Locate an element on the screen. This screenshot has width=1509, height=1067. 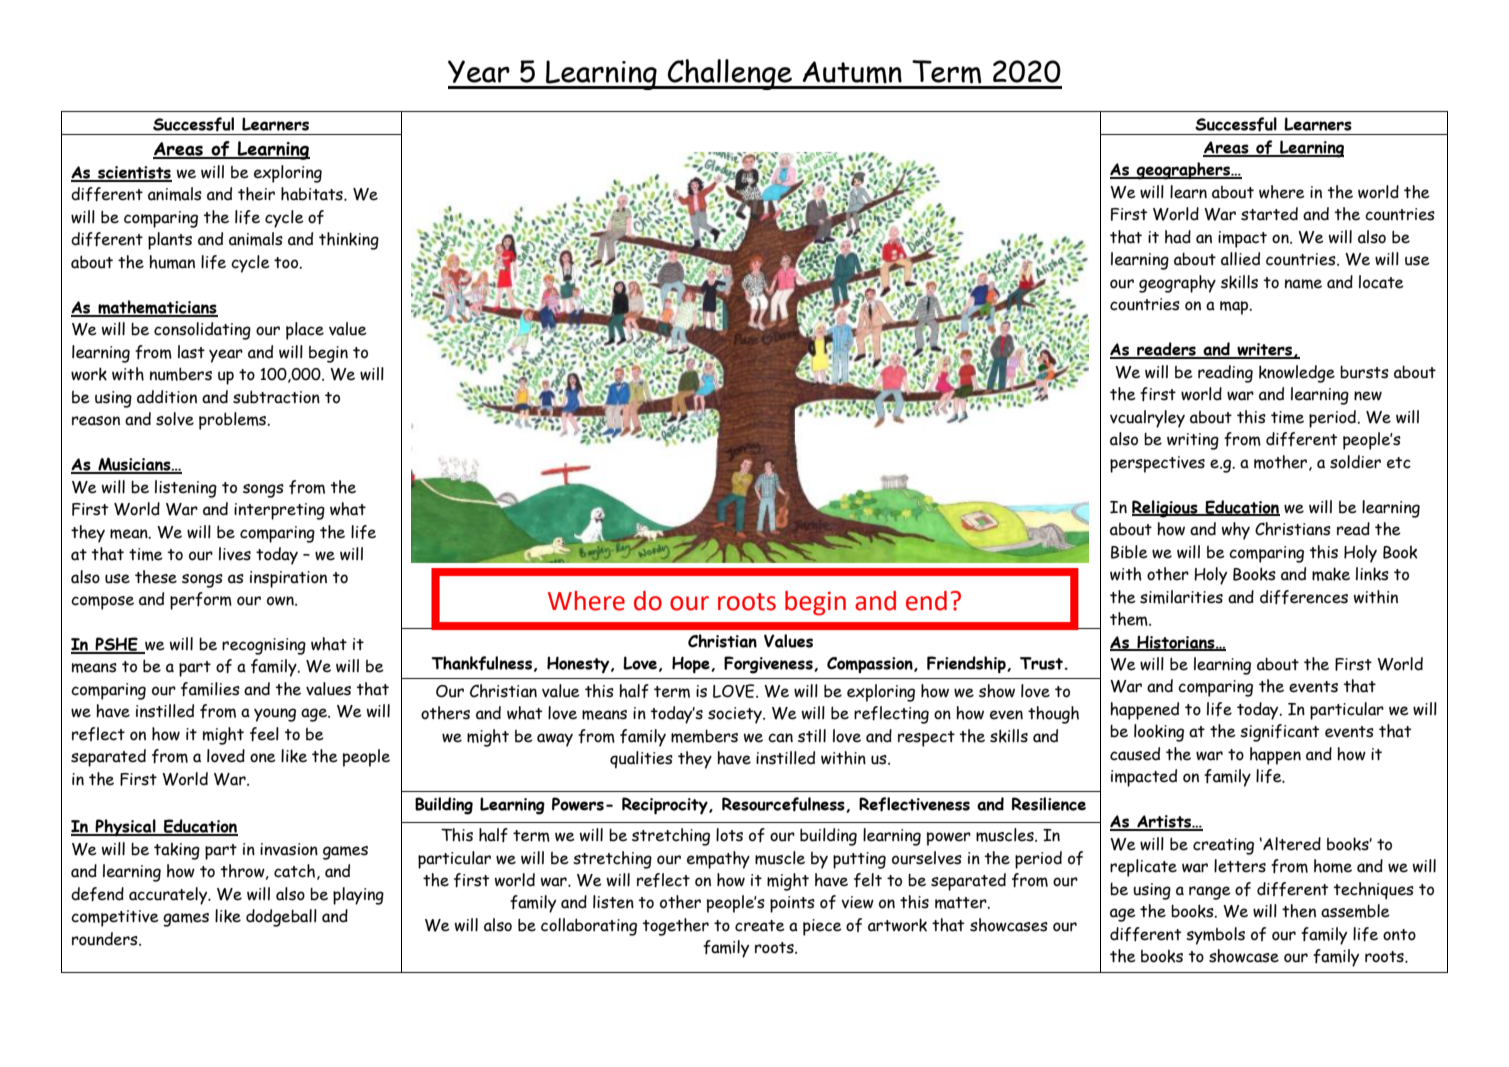
significant is located at coordinates (1279, 733).
